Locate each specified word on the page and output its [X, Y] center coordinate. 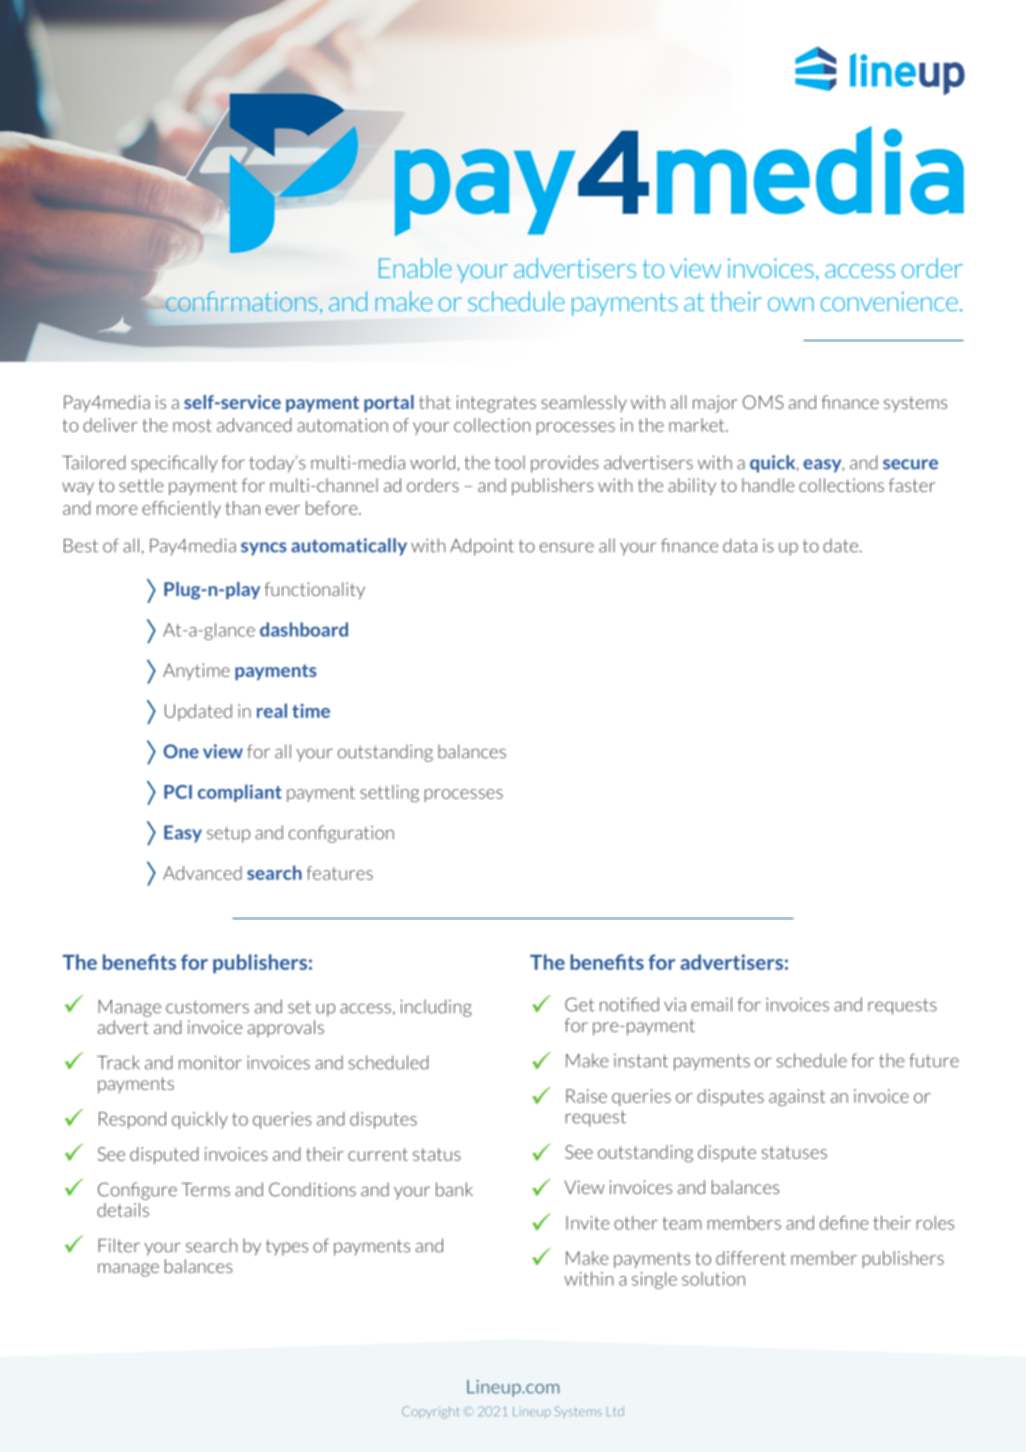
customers [207, 1007]
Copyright [430, 1412]
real [272, 710]
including [436, 1008]
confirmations [240, 301]
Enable [415, 268]
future [934, 1060]
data [740, 545]
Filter [119, 1245]
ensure [567, 547]
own [791, 304]
